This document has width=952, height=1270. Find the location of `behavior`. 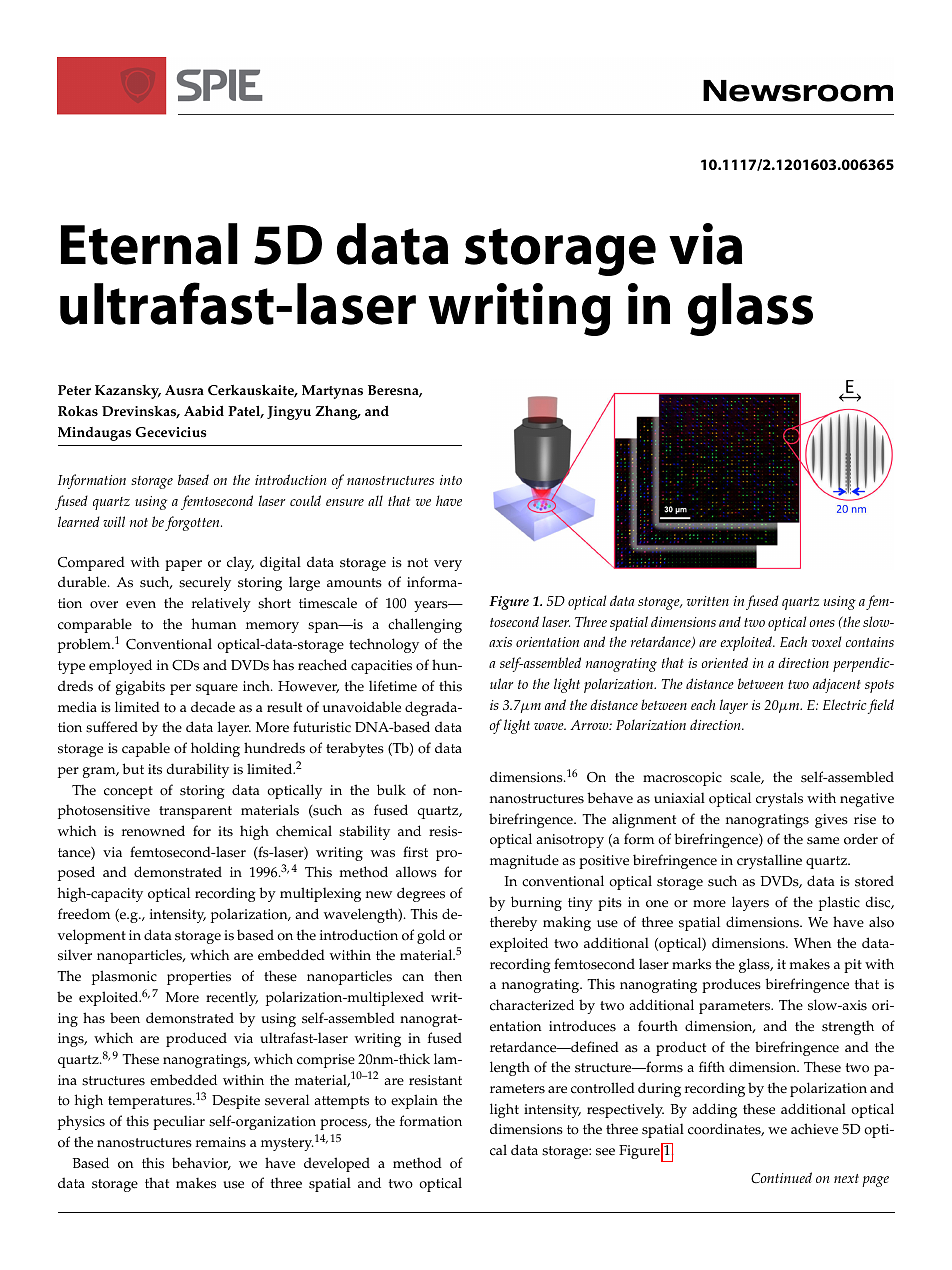

behavior is located at coordinates (201, 1163).
